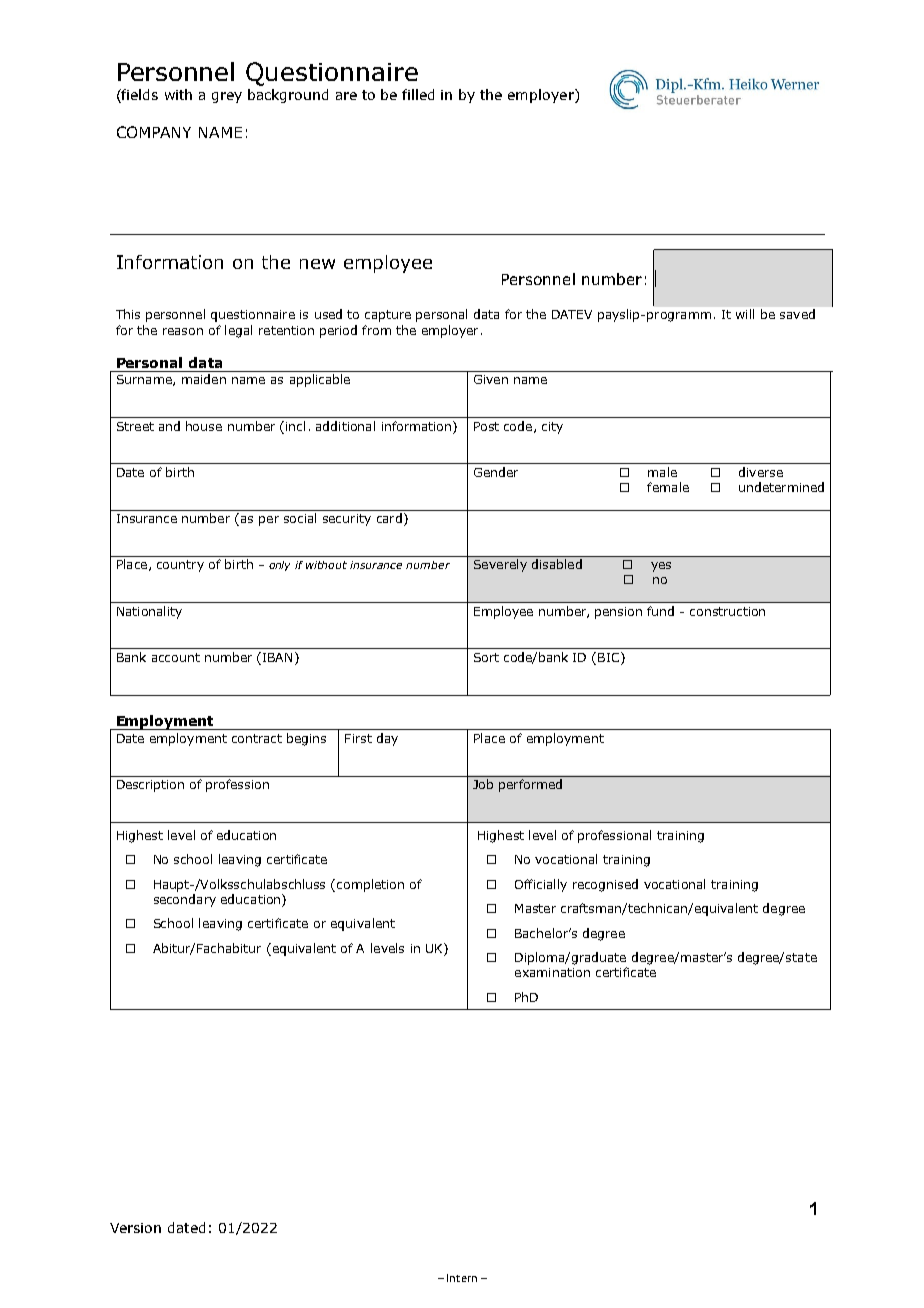 The width and height of the screenshot is (924, 1308). I want to click on Officially, so click(541, 885).
